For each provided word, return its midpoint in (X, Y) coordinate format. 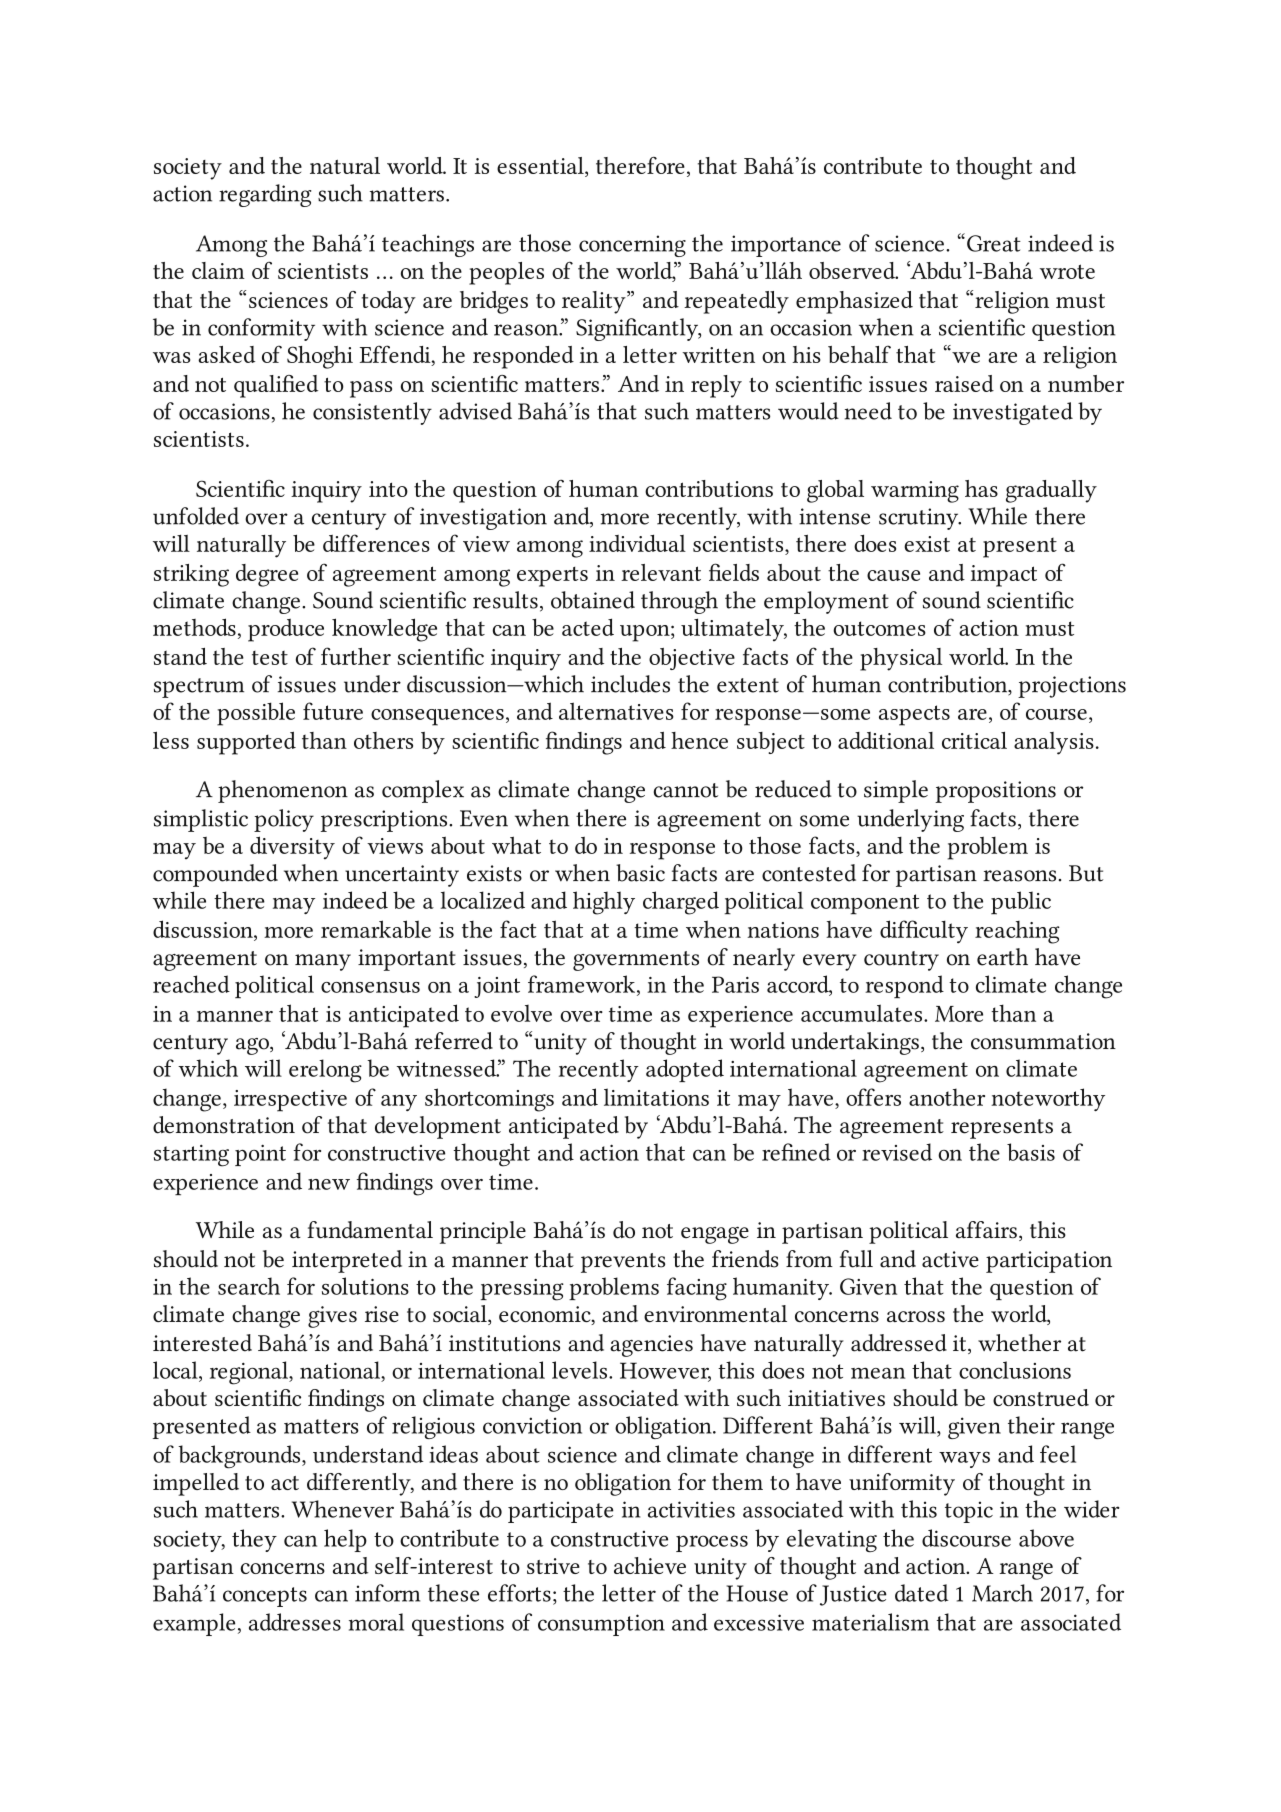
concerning (632, 246)
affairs (986, 1230)
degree (267, 575)
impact (1003, 576)
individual (637, 543)
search (249, 1286)
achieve (650, 1565)
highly (604, 903)
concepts (265, 1597)
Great (994, 243)
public (1021, 903)
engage (715, 1235)
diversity (292, 848)
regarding (265, 195)
